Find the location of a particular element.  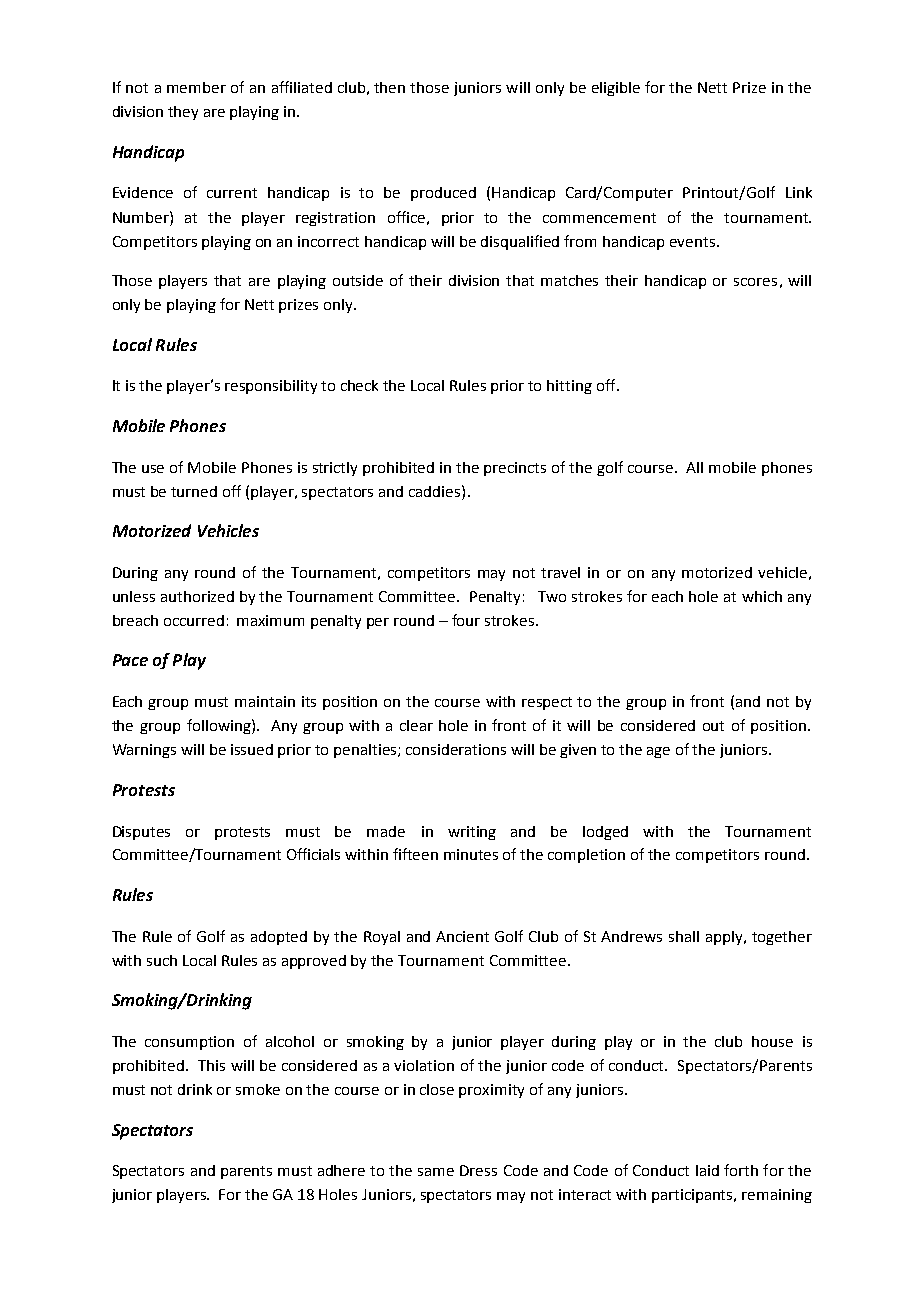

Dress is located at coordinates (478, 1170).
